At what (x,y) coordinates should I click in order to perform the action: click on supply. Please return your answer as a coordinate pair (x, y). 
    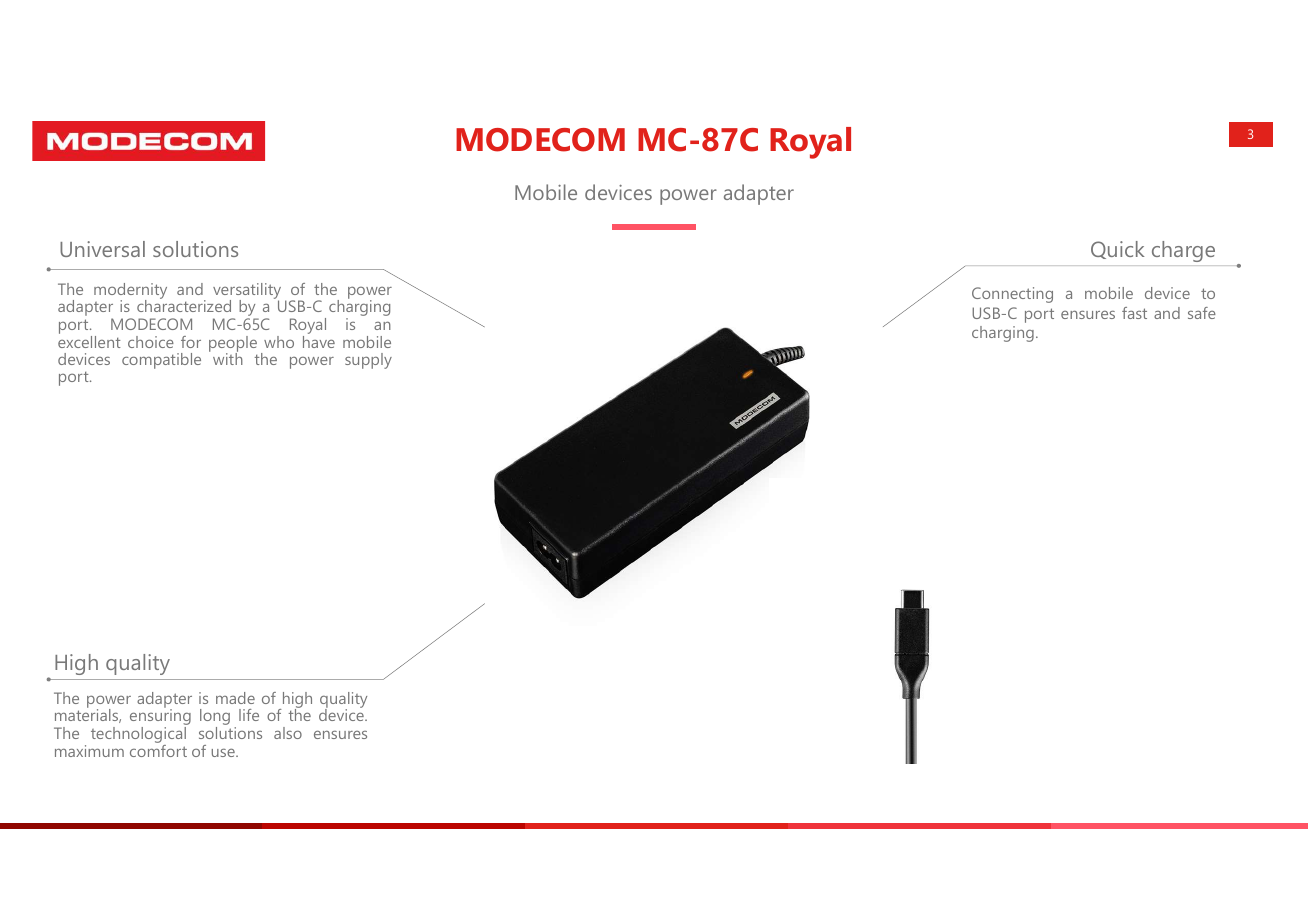
    Looking at the image, I should click on (368, 361).
